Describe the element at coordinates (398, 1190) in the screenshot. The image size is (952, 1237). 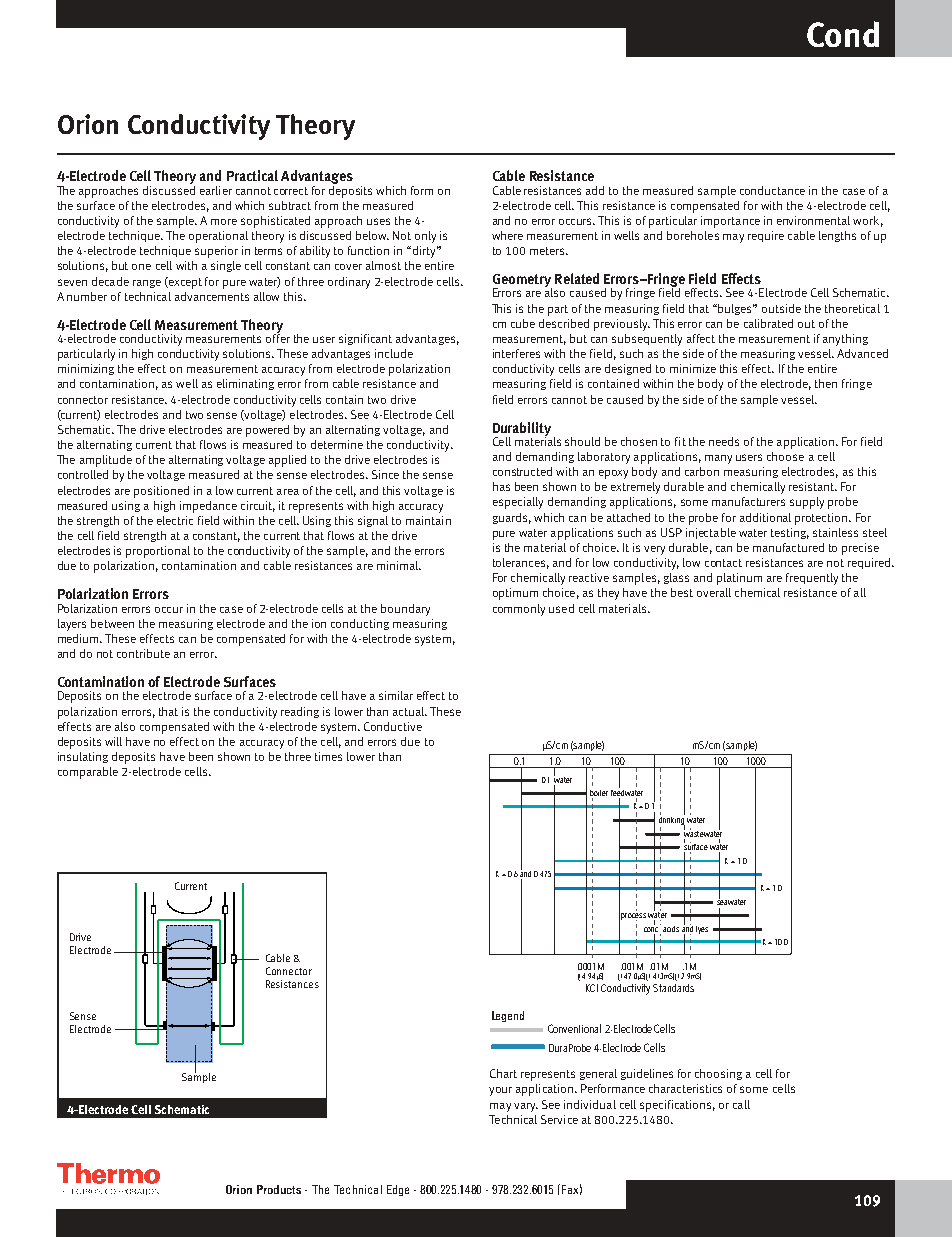
I see `Edge` at that location.
